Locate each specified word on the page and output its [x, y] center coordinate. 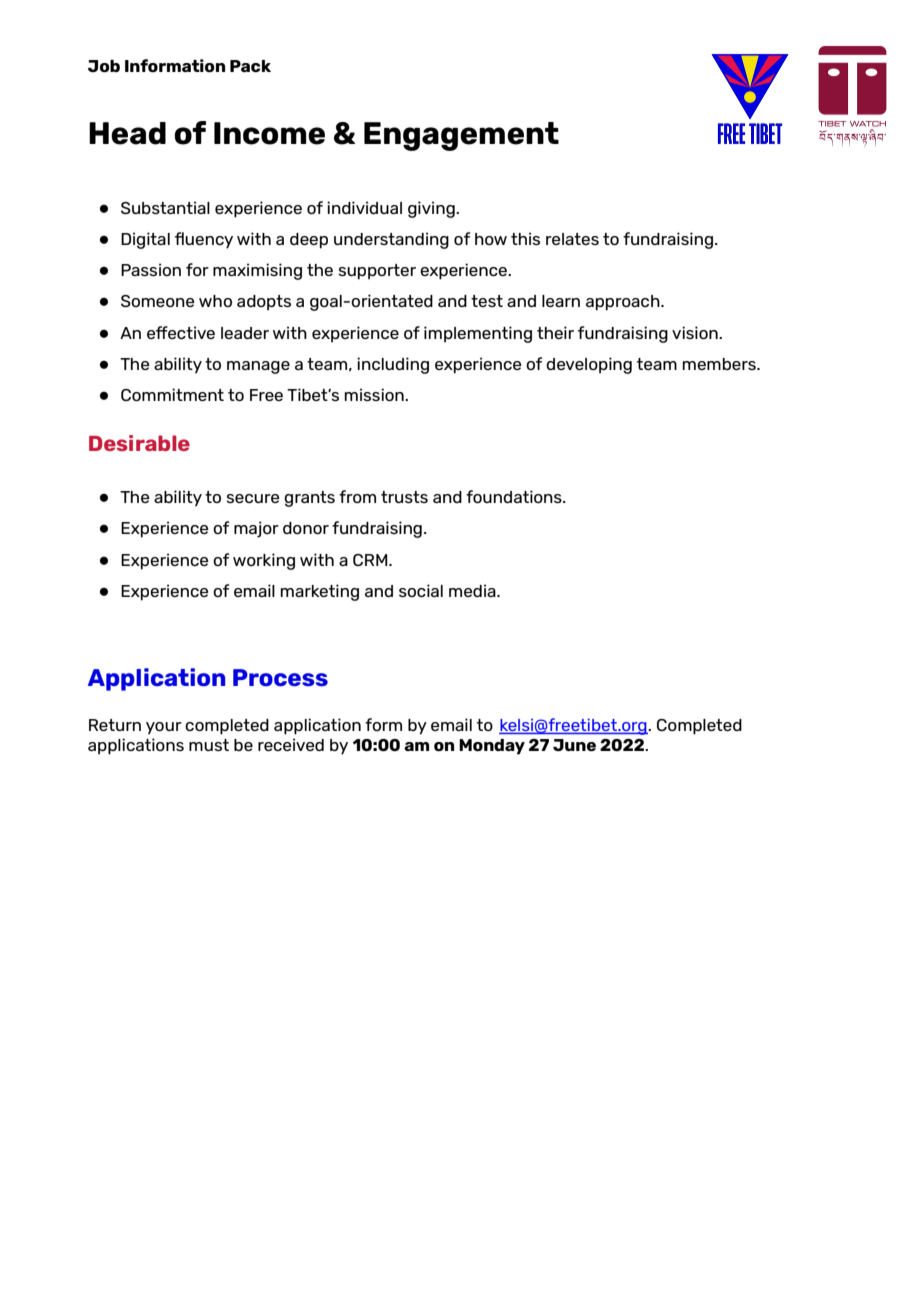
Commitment [172, 394]
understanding [391, 240]
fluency [204, 240]
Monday [492, 747]
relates [572, 239]
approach [624, 303]
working [264, 561]
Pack [250, 66]
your [164, 728]
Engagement [461, 136]
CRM [371, 560]
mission [375, 394]
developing [589, 365]
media [473, 590]
